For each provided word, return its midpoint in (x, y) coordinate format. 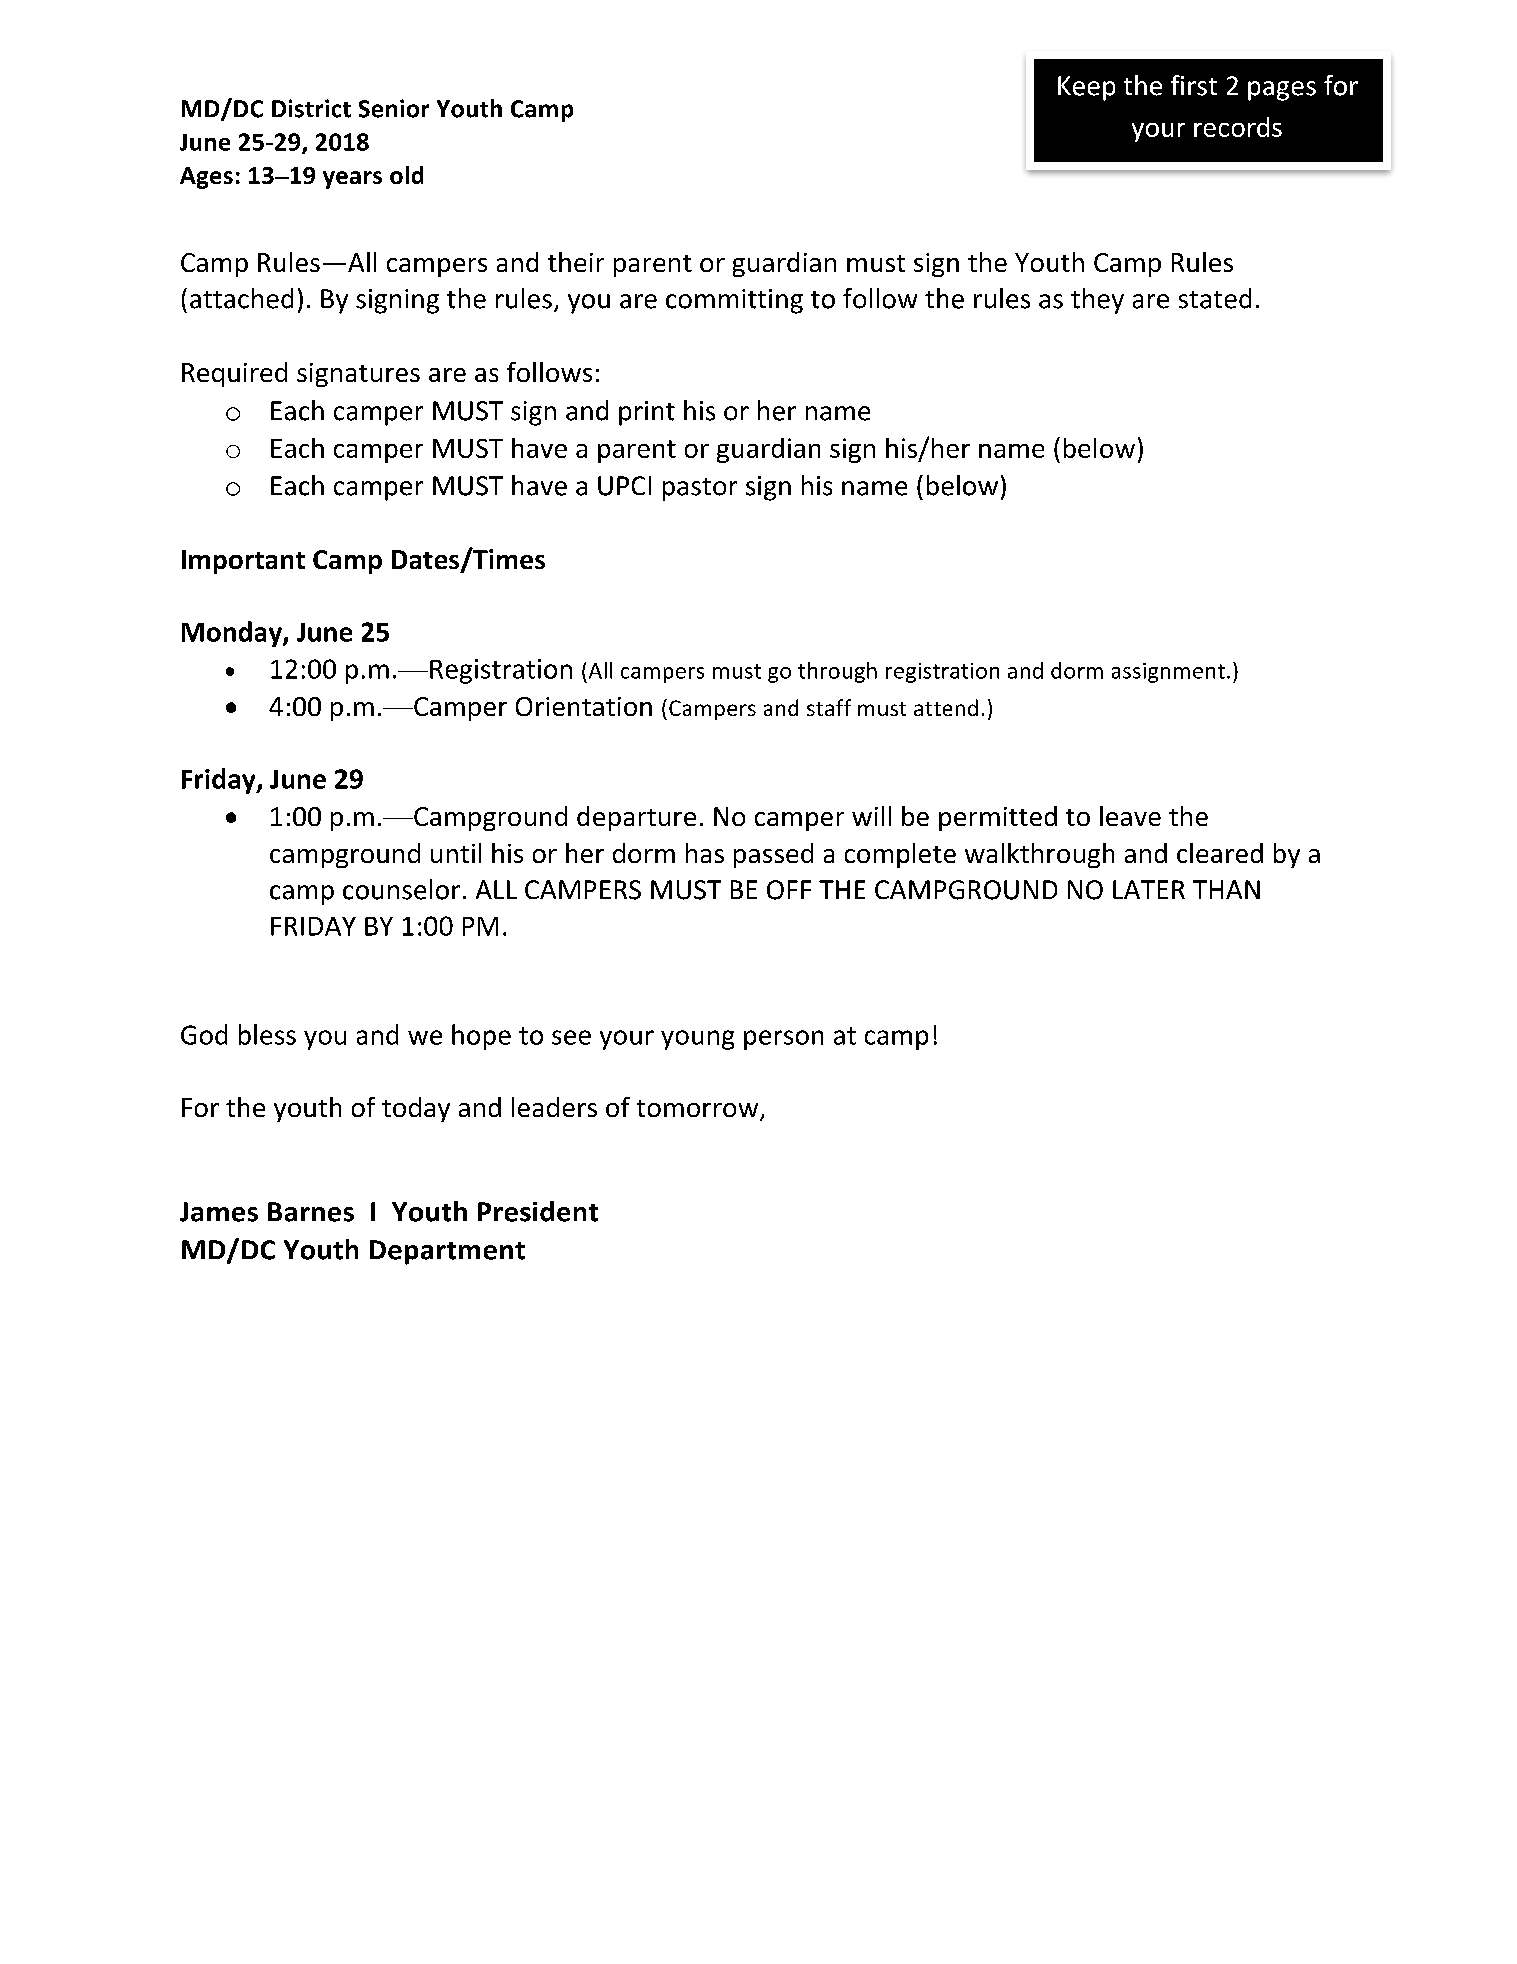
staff (829, 707)
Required (234, 374)
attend (946, 707)
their (576, 262)
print (647, 413)
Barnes (311, 1212)
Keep (1086, 88)
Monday (233, 634)
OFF (789, 890)
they (1097, 301)
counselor (401, 889)
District (311, 108)
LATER (1149, 889)
